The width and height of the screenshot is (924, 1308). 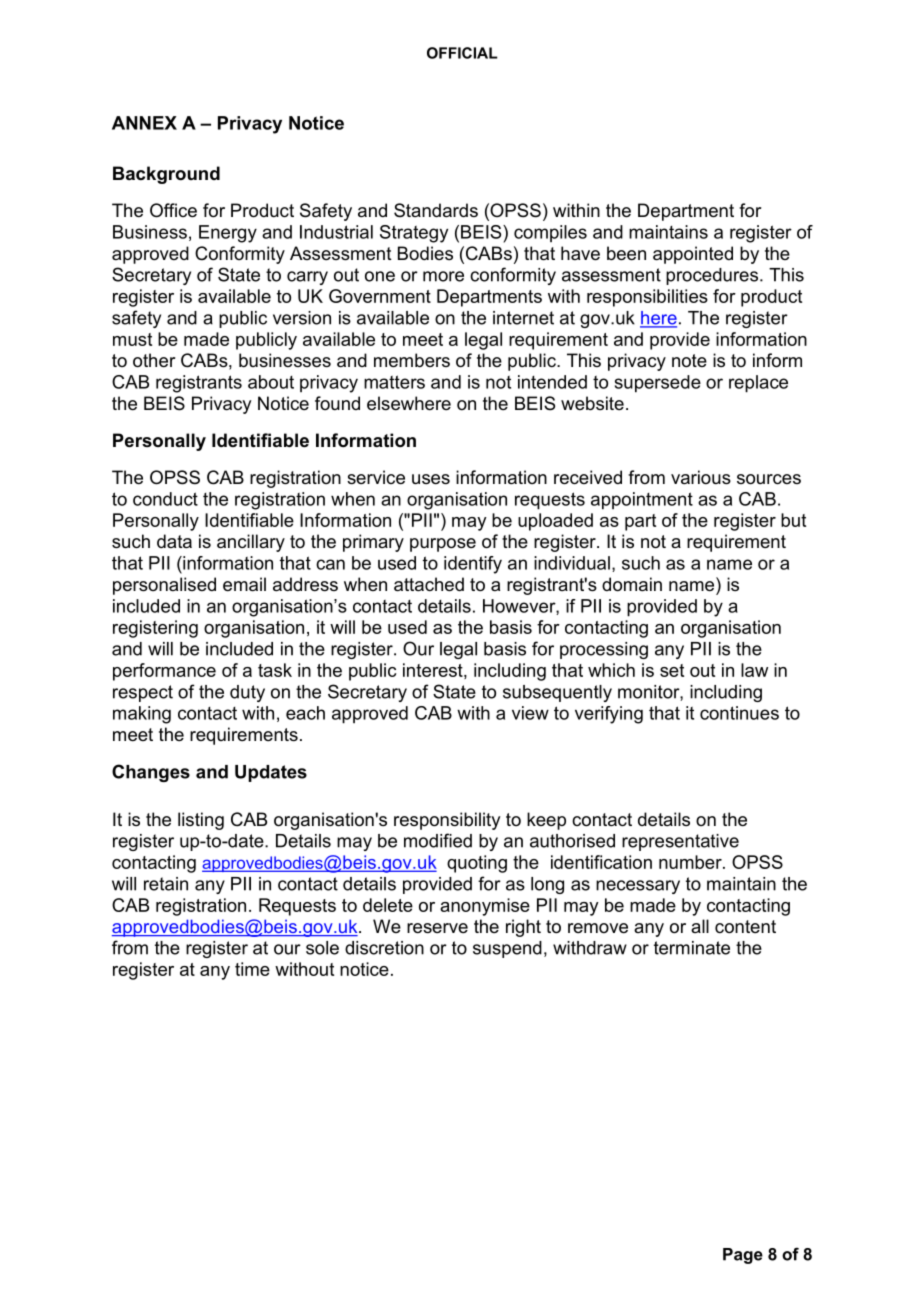 I want to click on purpose, so click(x=443, y=545).
